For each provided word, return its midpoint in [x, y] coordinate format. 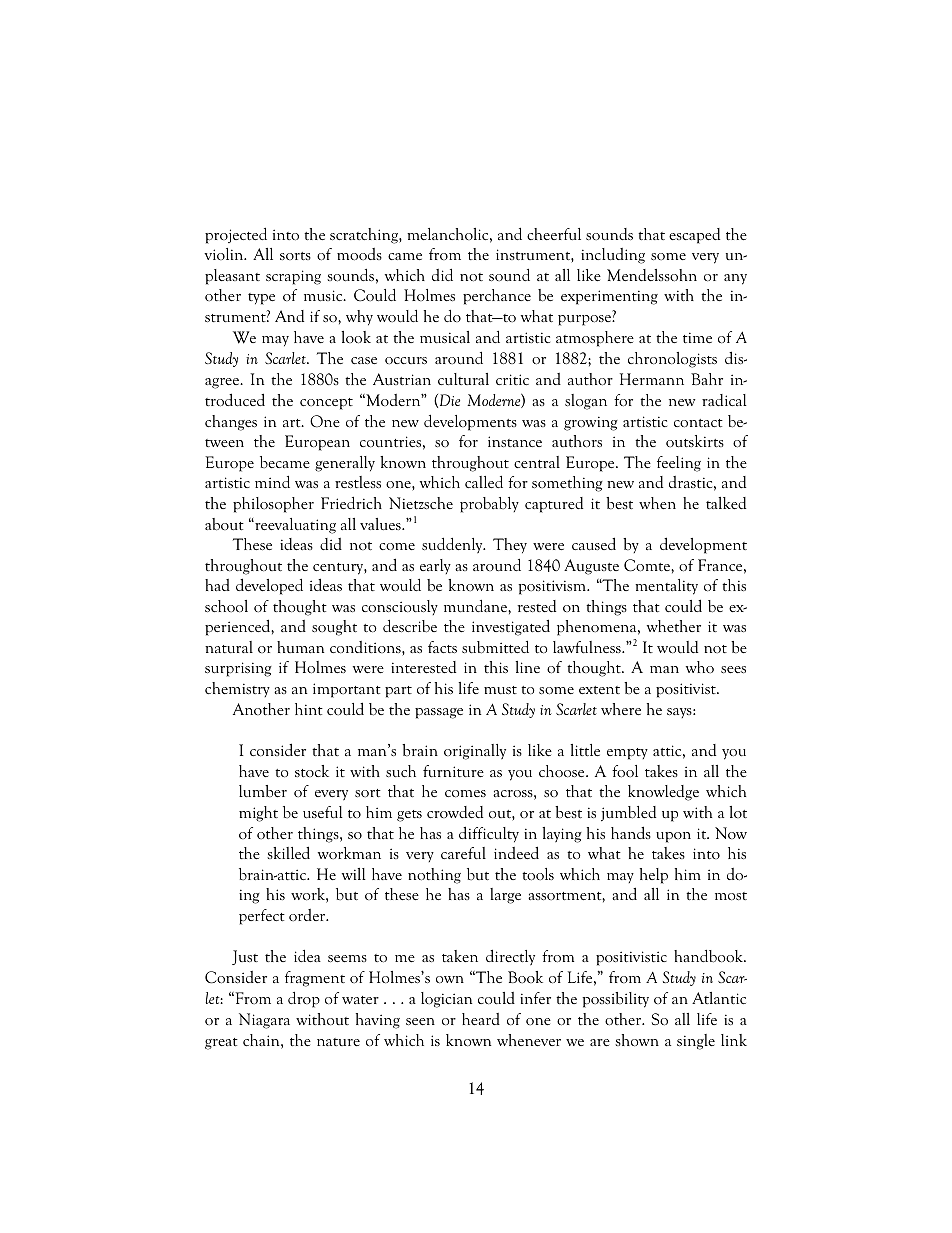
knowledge [663, 793]
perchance [497, 297]
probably [489, 505]
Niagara [264, 1021]
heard [481, 1019]
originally [475, 752]
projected [236, 236]
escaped [694, 236]
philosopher [273, 505]
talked [726, 503]
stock [312, 771]
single [696, 1042]
